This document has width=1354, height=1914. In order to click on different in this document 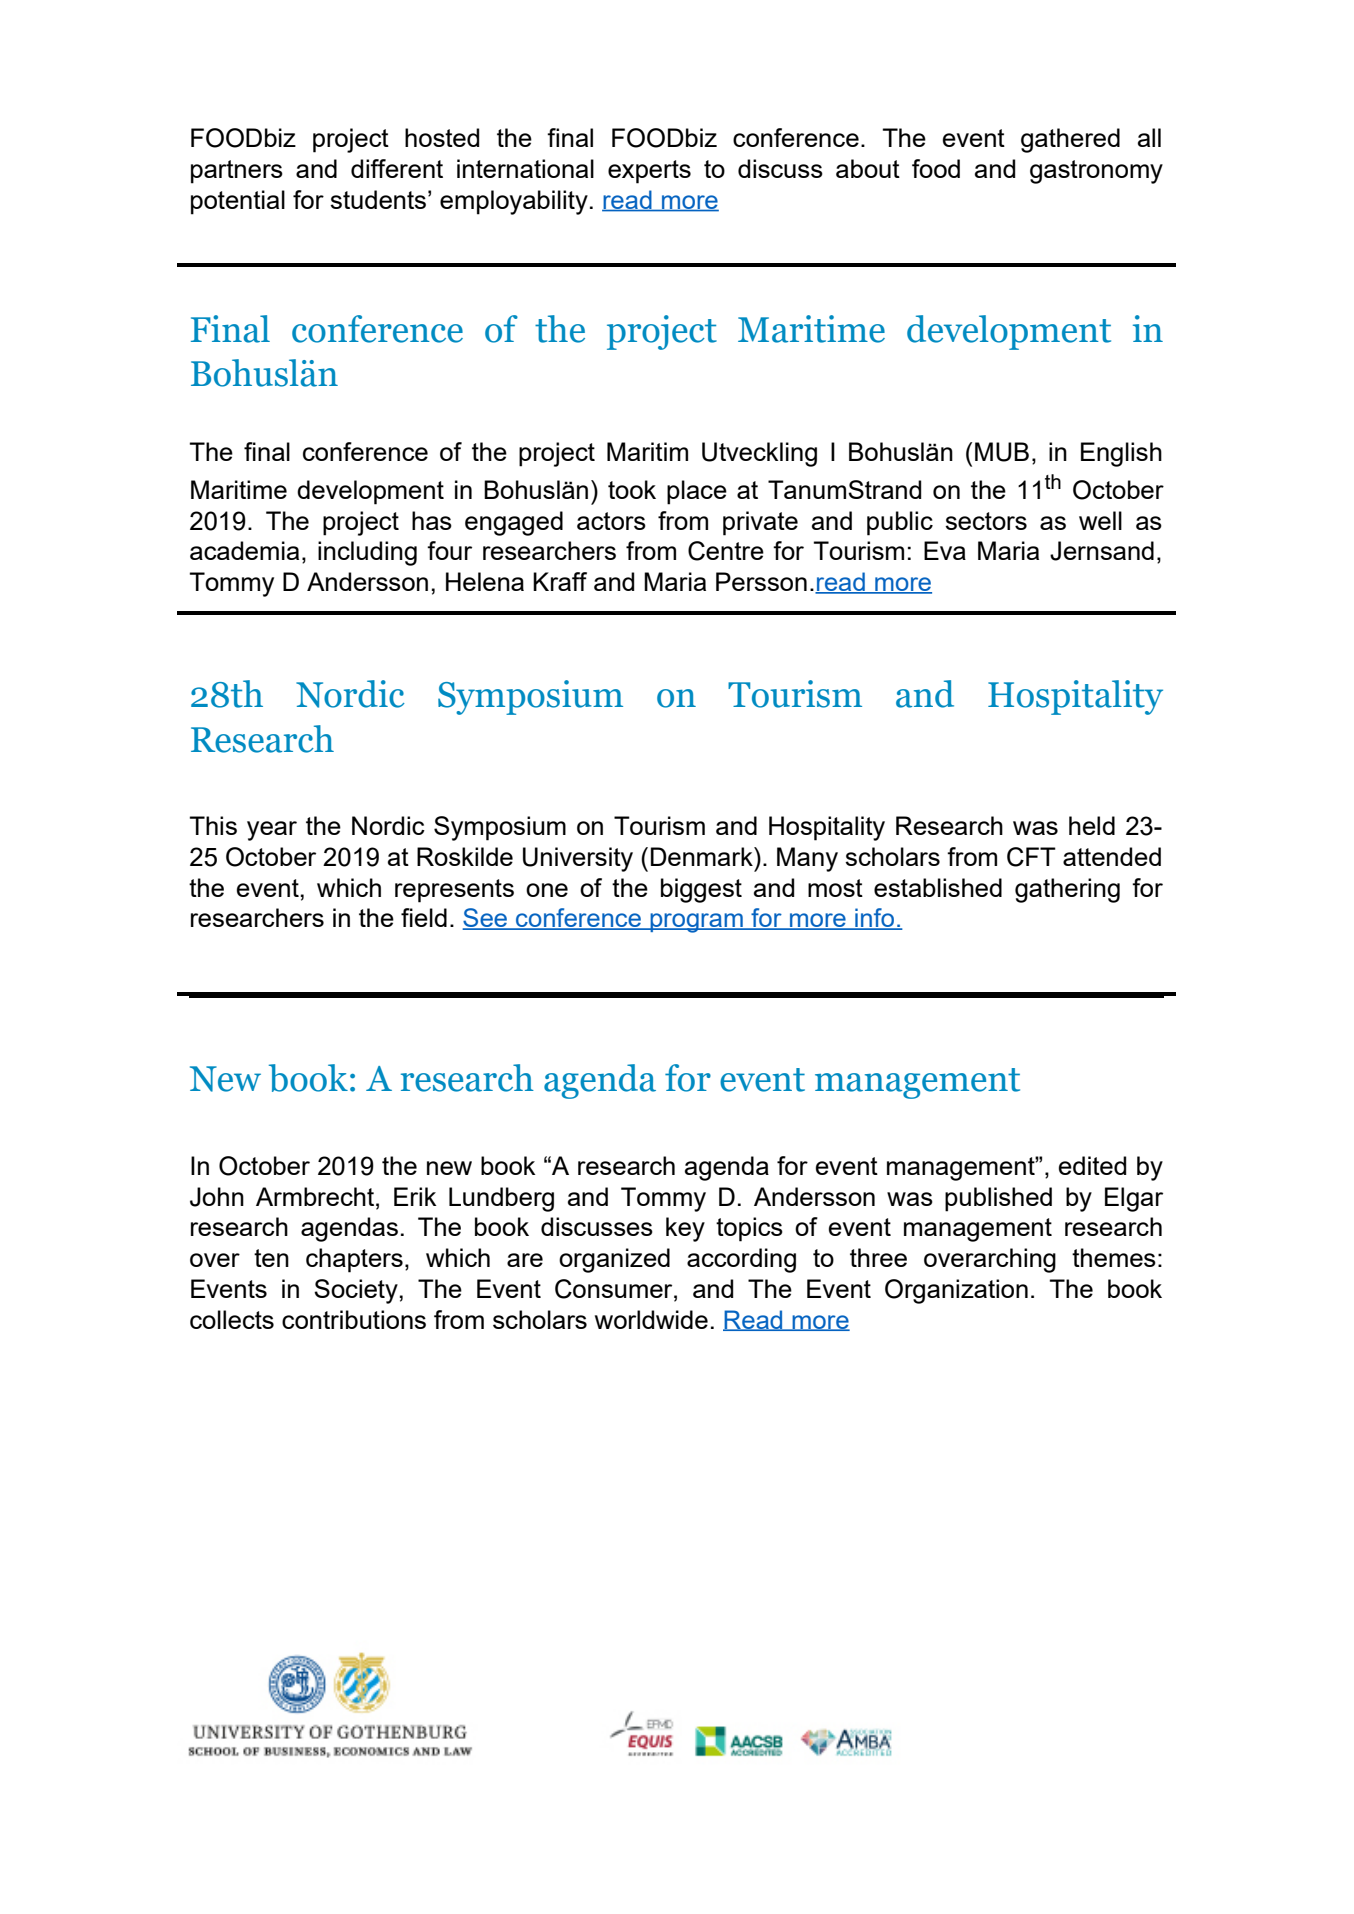, I will do `click(397, 168)`.
